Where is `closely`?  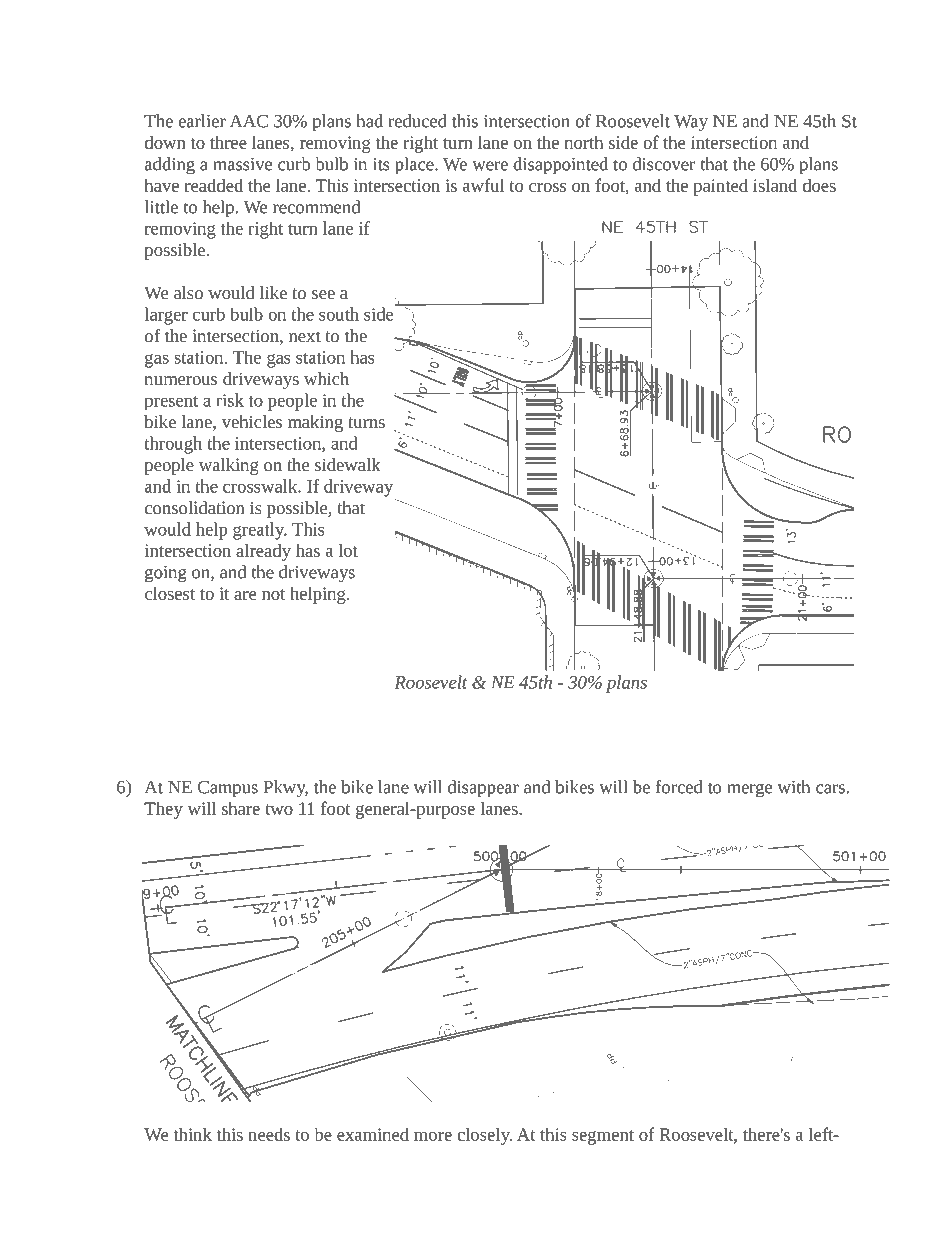 closely is located at coordinates (484, 1136).
